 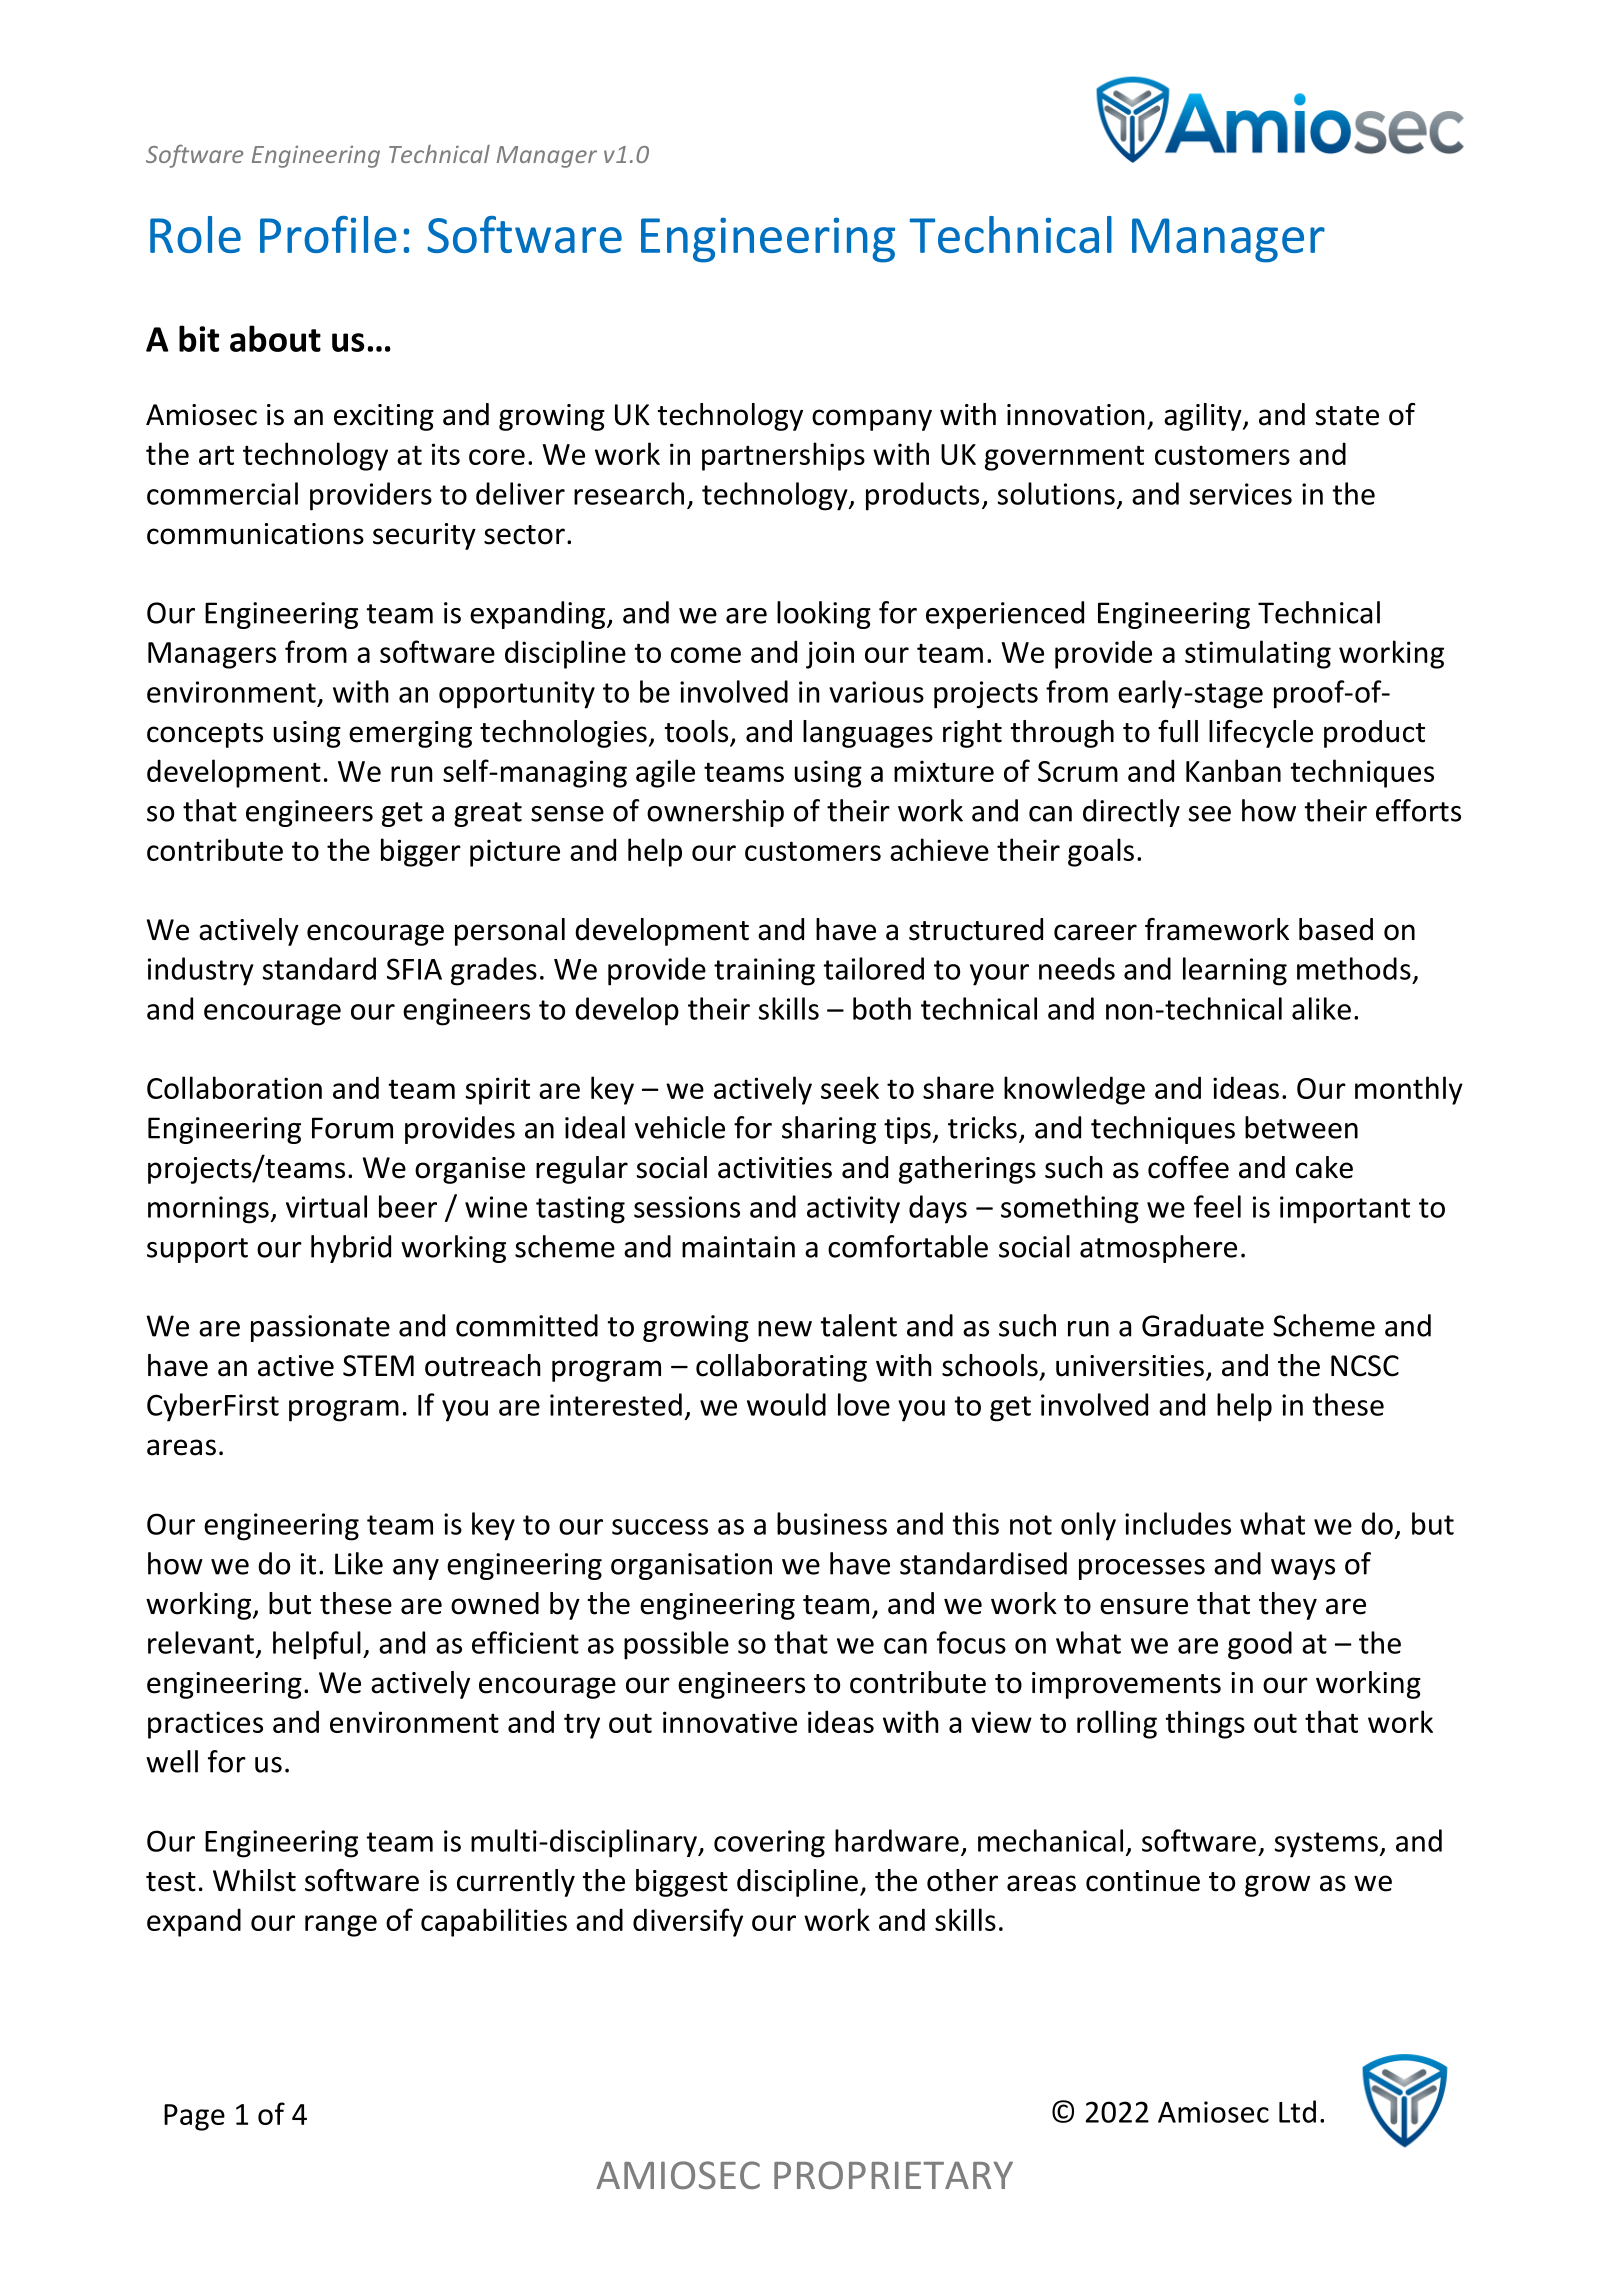 What do you see at coordinates (421, 852) in the screenshot?
I see `bigger` at bounding box center [421, 852].
